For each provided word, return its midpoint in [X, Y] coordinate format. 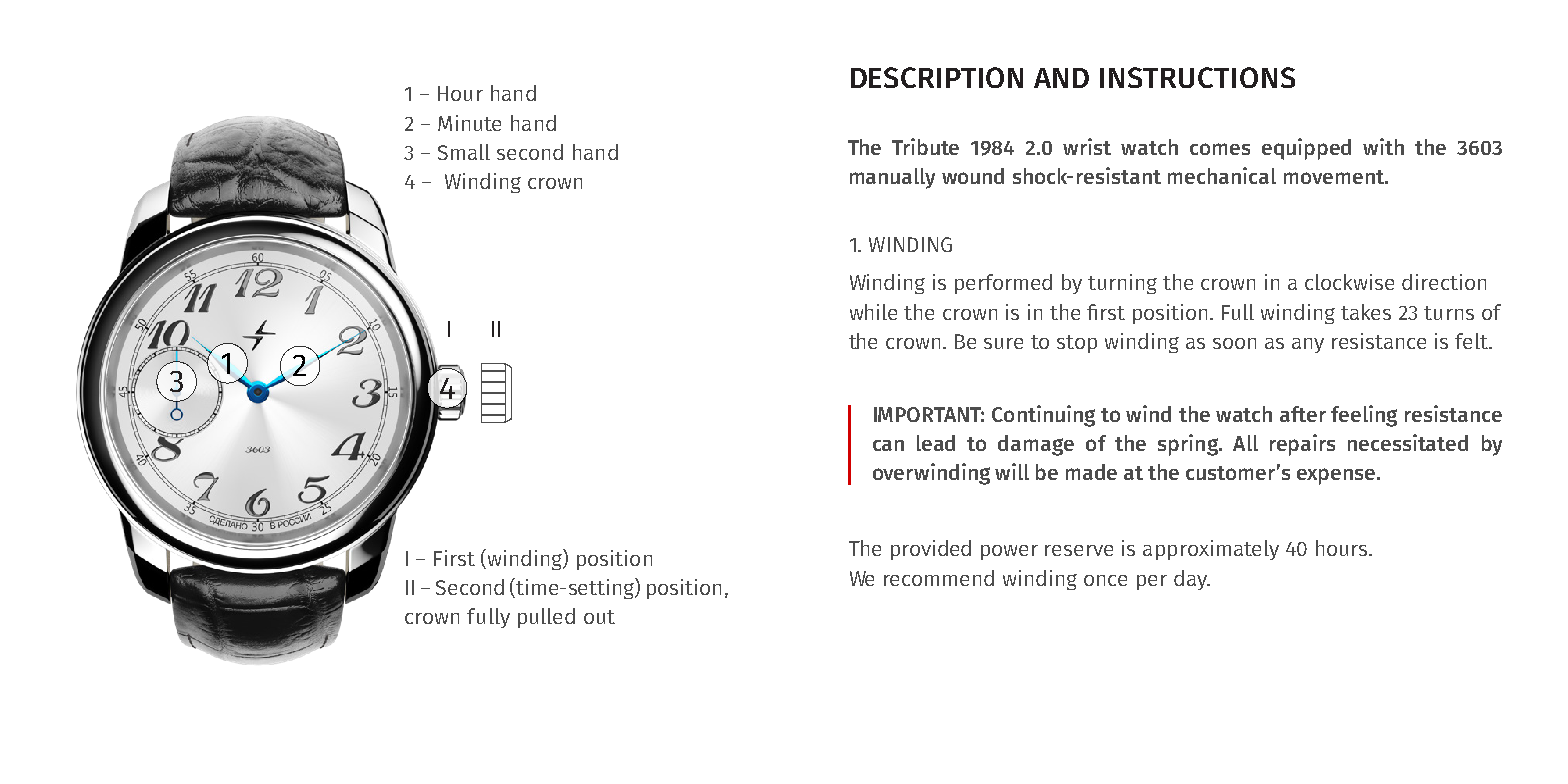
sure [1003, 343]
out [599, 617]
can [888, 445]
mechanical [1222, 175]
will [1012, 471]
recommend [939, 578]
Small [464, 152]
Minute [469, 123]
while [873, 312]
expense [1337, 476]
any [1308, 345]
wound [973, 176]
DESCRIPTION [937, 77]
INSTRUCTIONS [1197, 77]
